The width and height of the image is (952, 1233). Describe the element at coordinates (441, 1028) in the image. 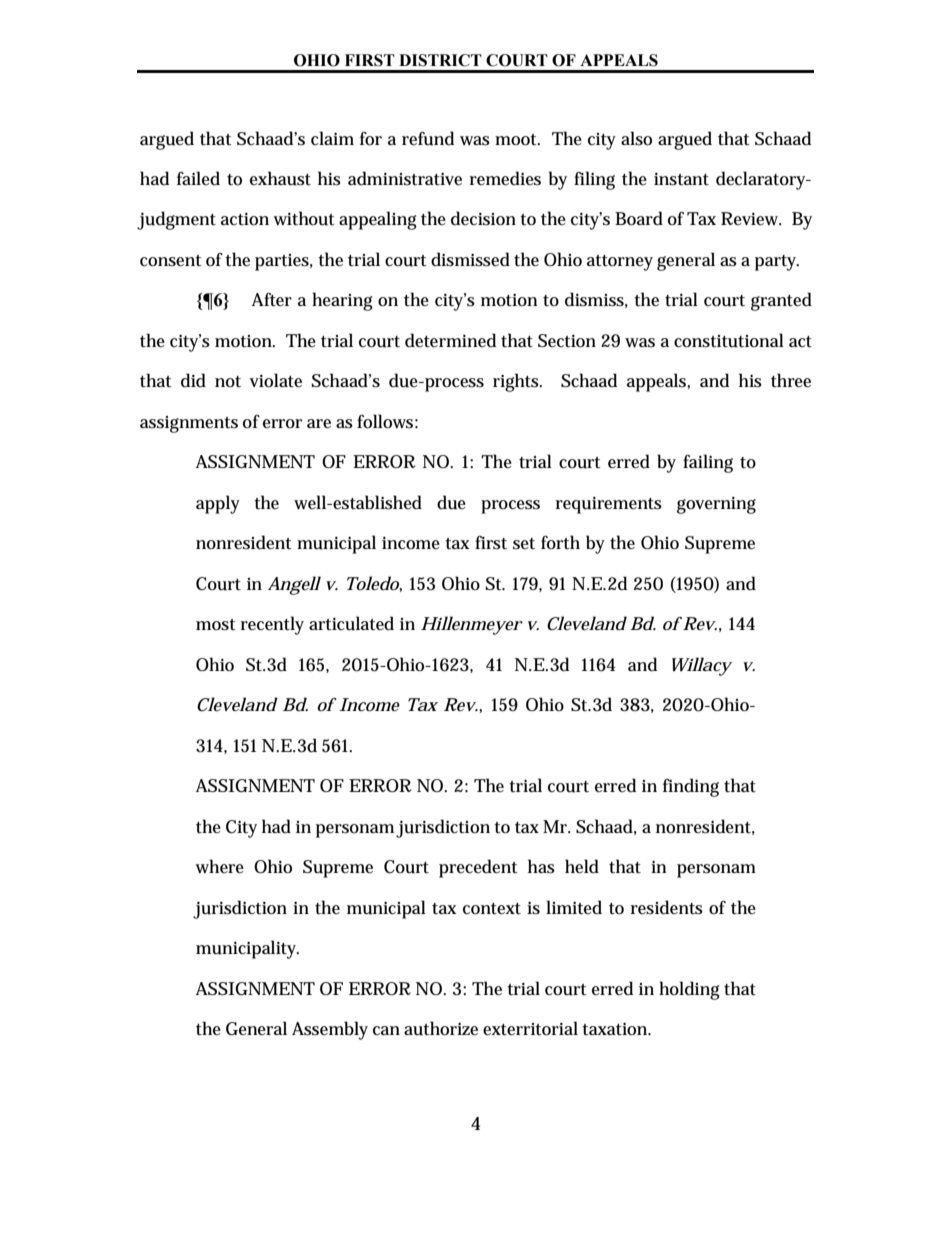

I see `authorize` at that location.
